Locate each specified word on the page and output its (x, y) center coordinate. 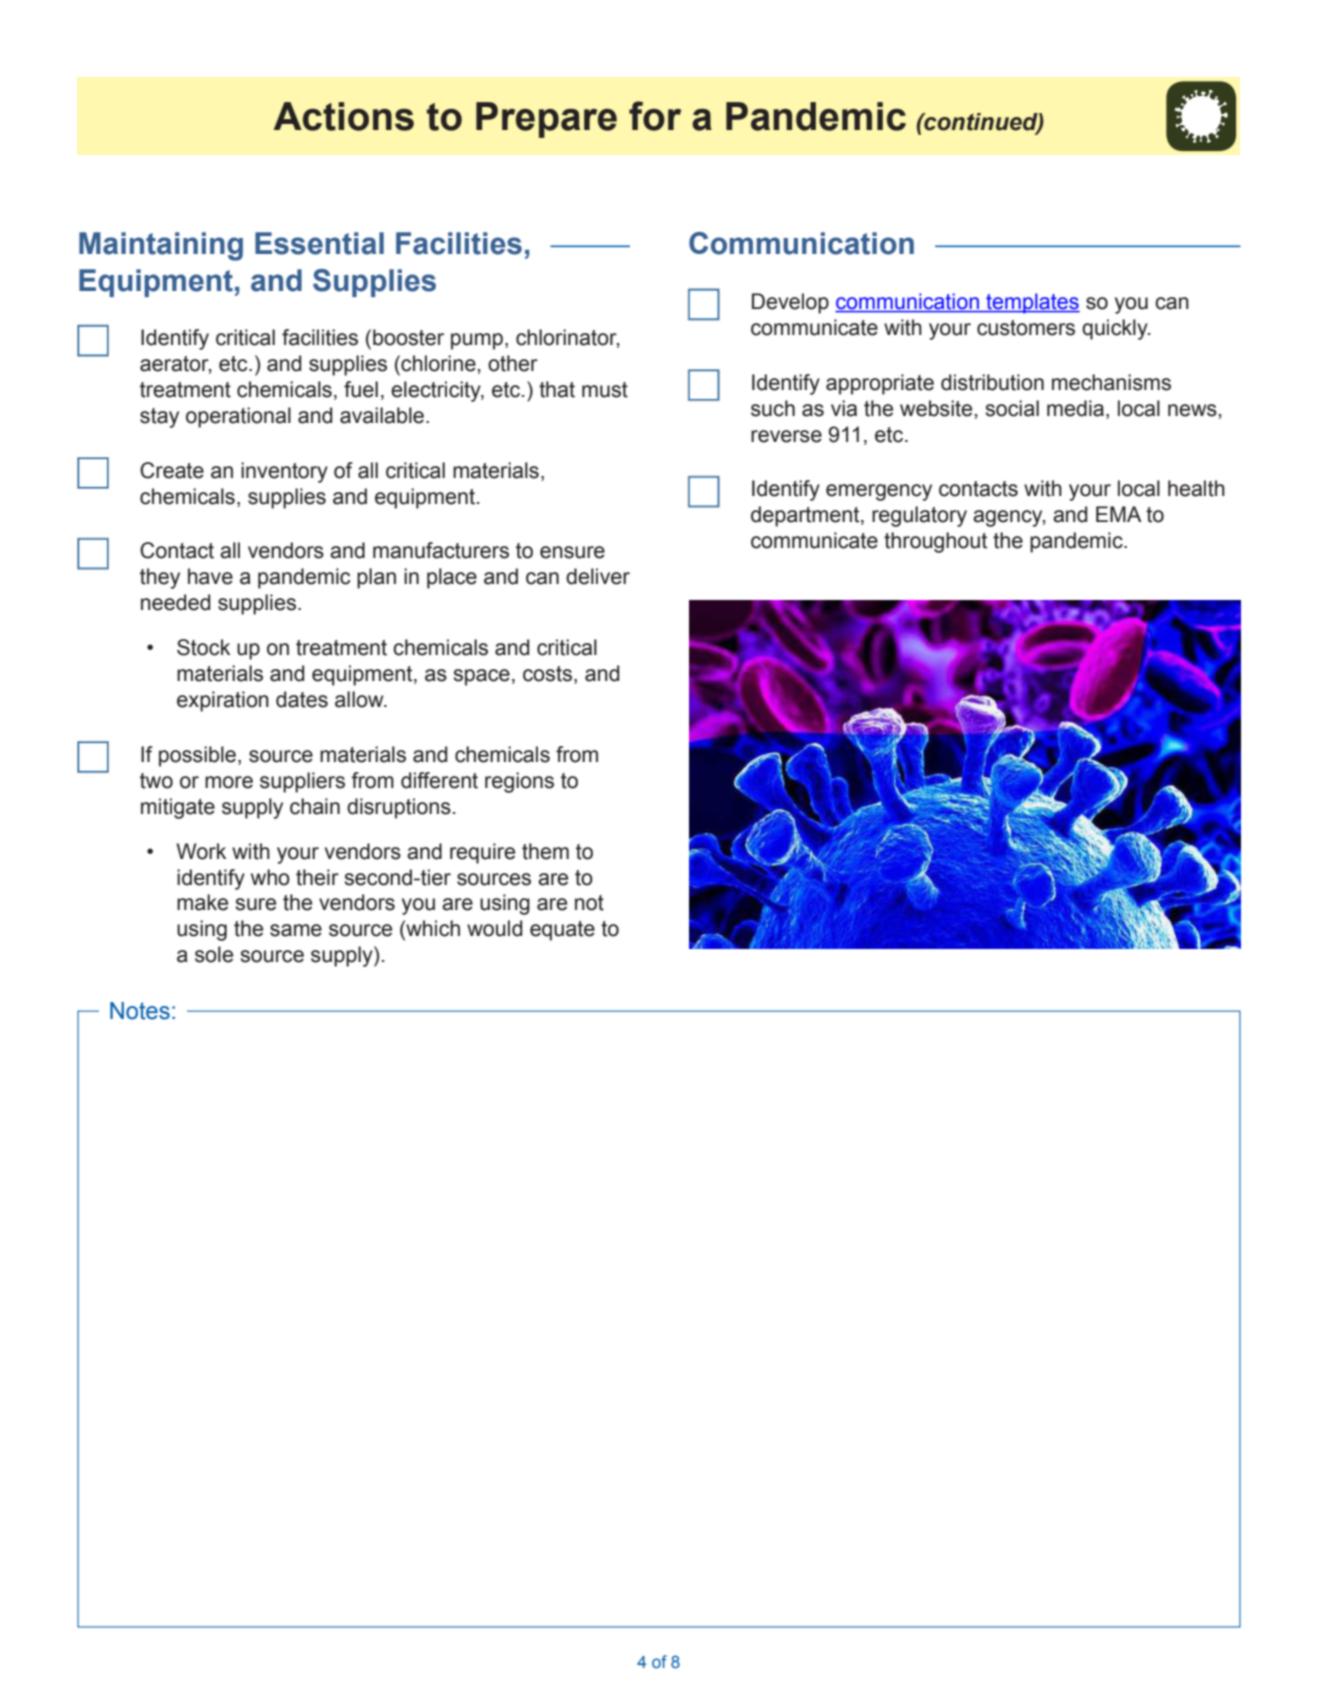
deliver (598, 576)
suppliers (302, 782)
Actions (344, 116)
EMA (1119, 514)
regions (519, 782)
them (545, 851)
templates (1032, 303)
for (655, 116)
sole (214, 954)
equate (562, 931)
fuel (361, 389)
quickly (1116, 329)
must (605, 390)
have (210, 576)
